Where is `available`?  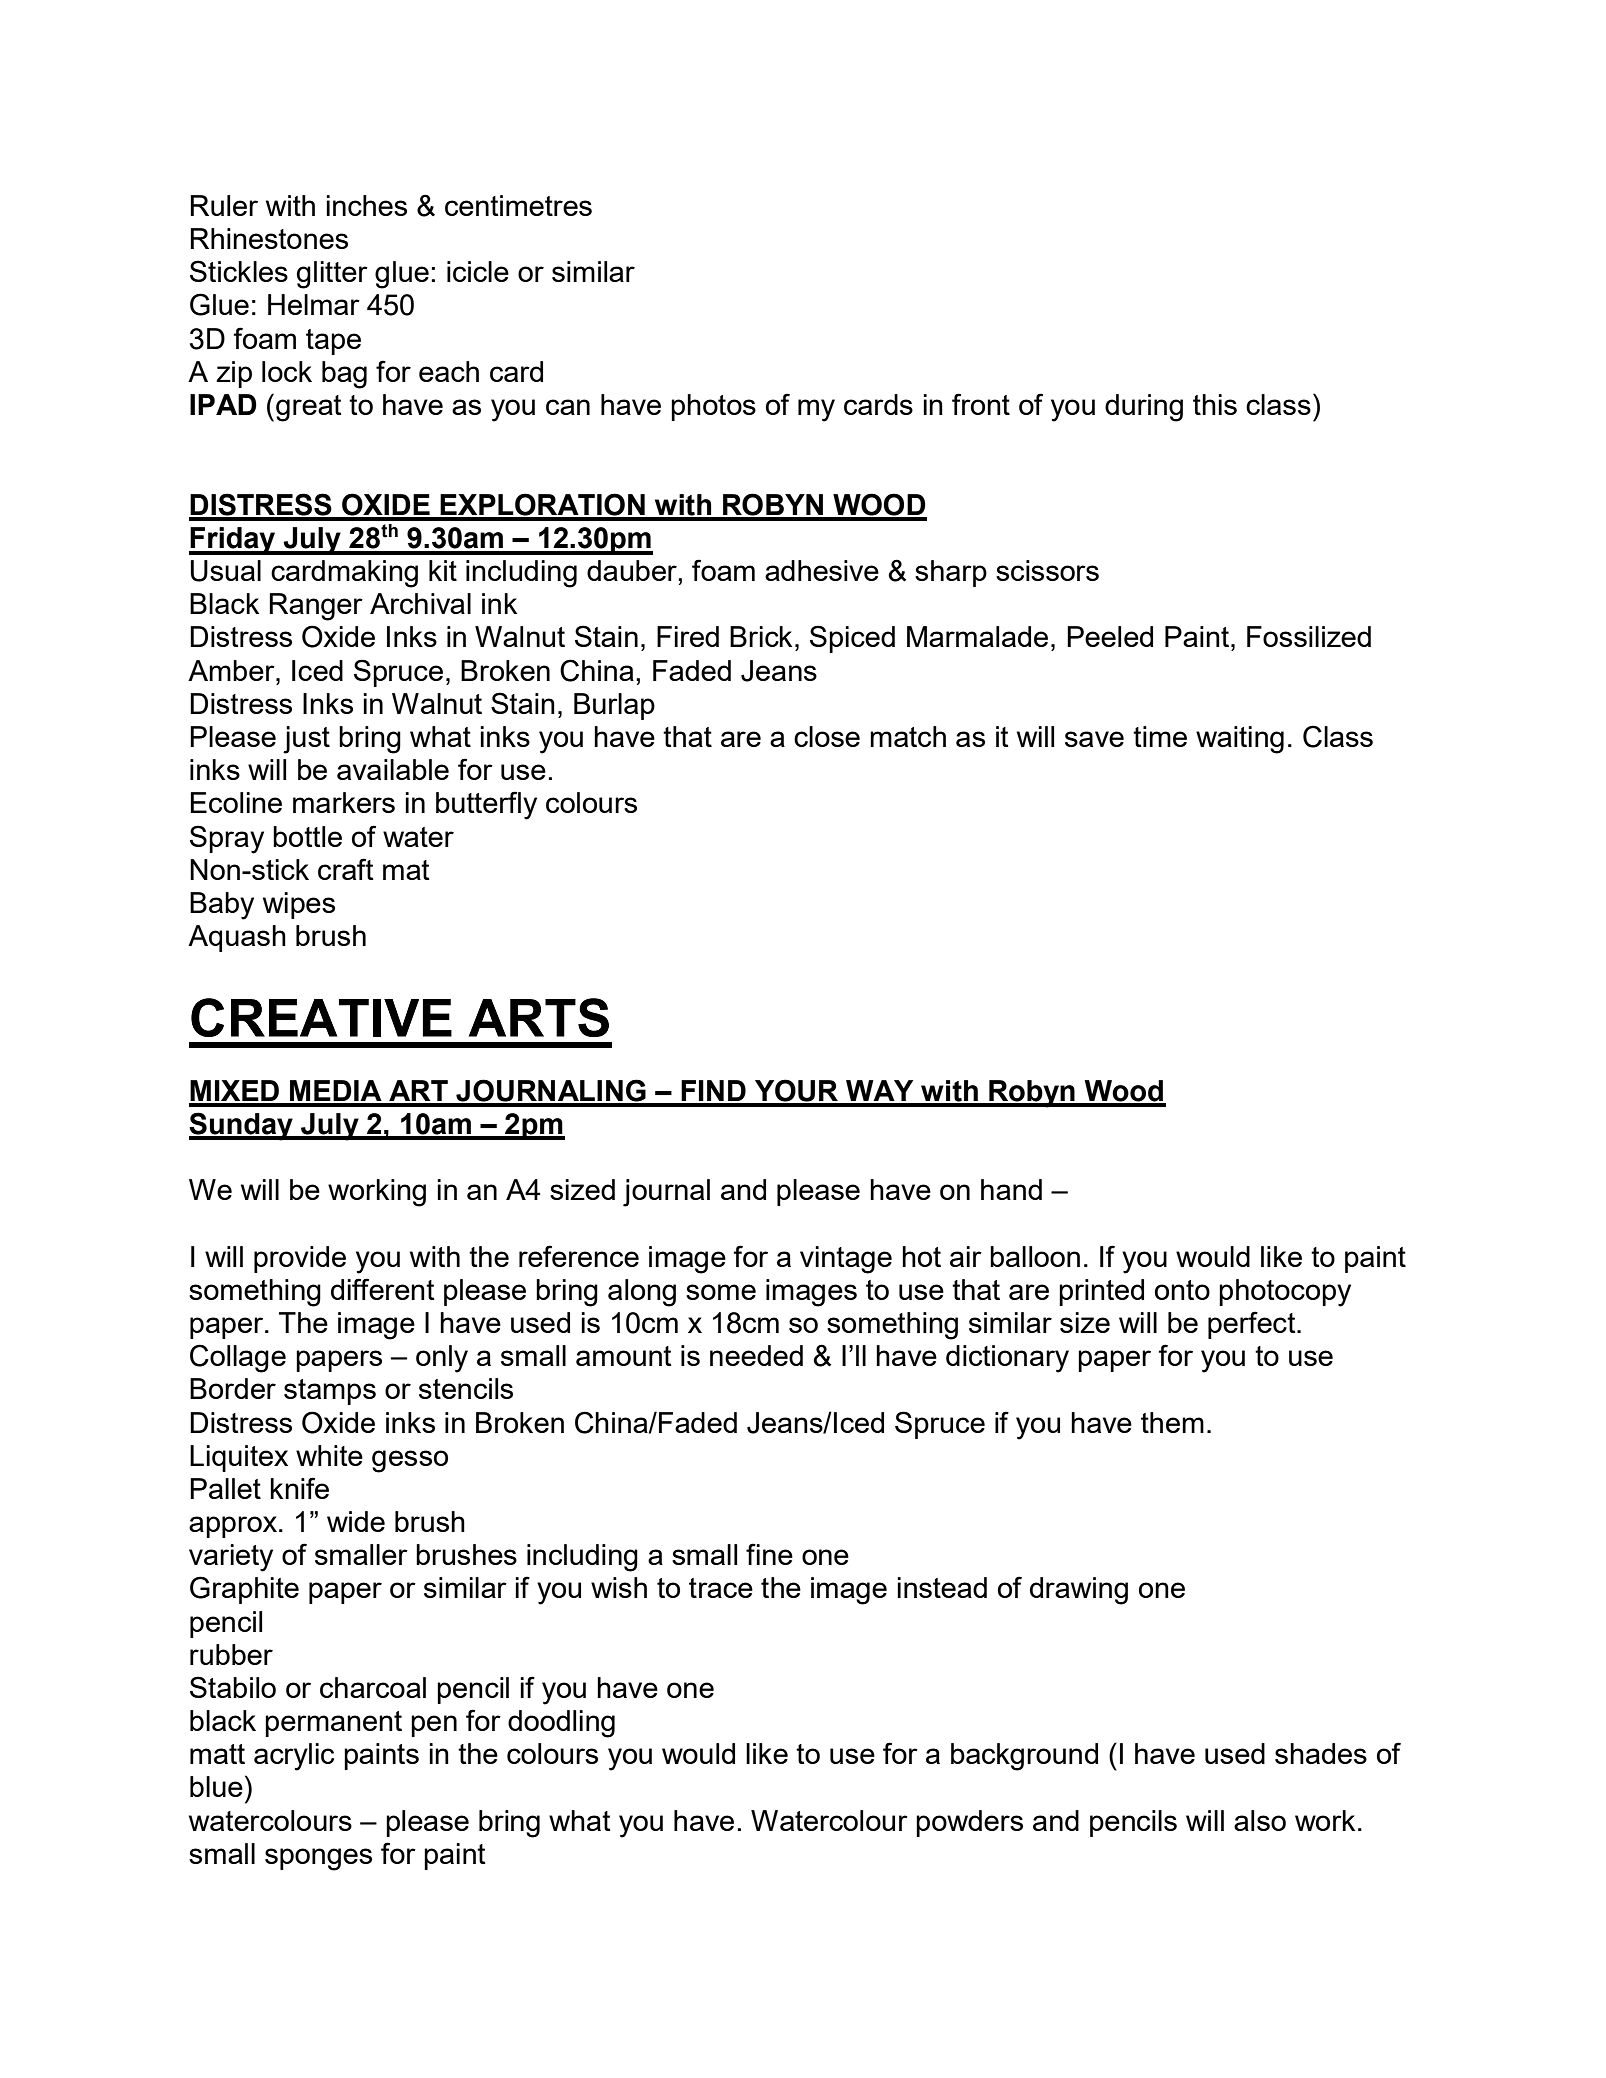 available is located at coordinates (393, 769).
